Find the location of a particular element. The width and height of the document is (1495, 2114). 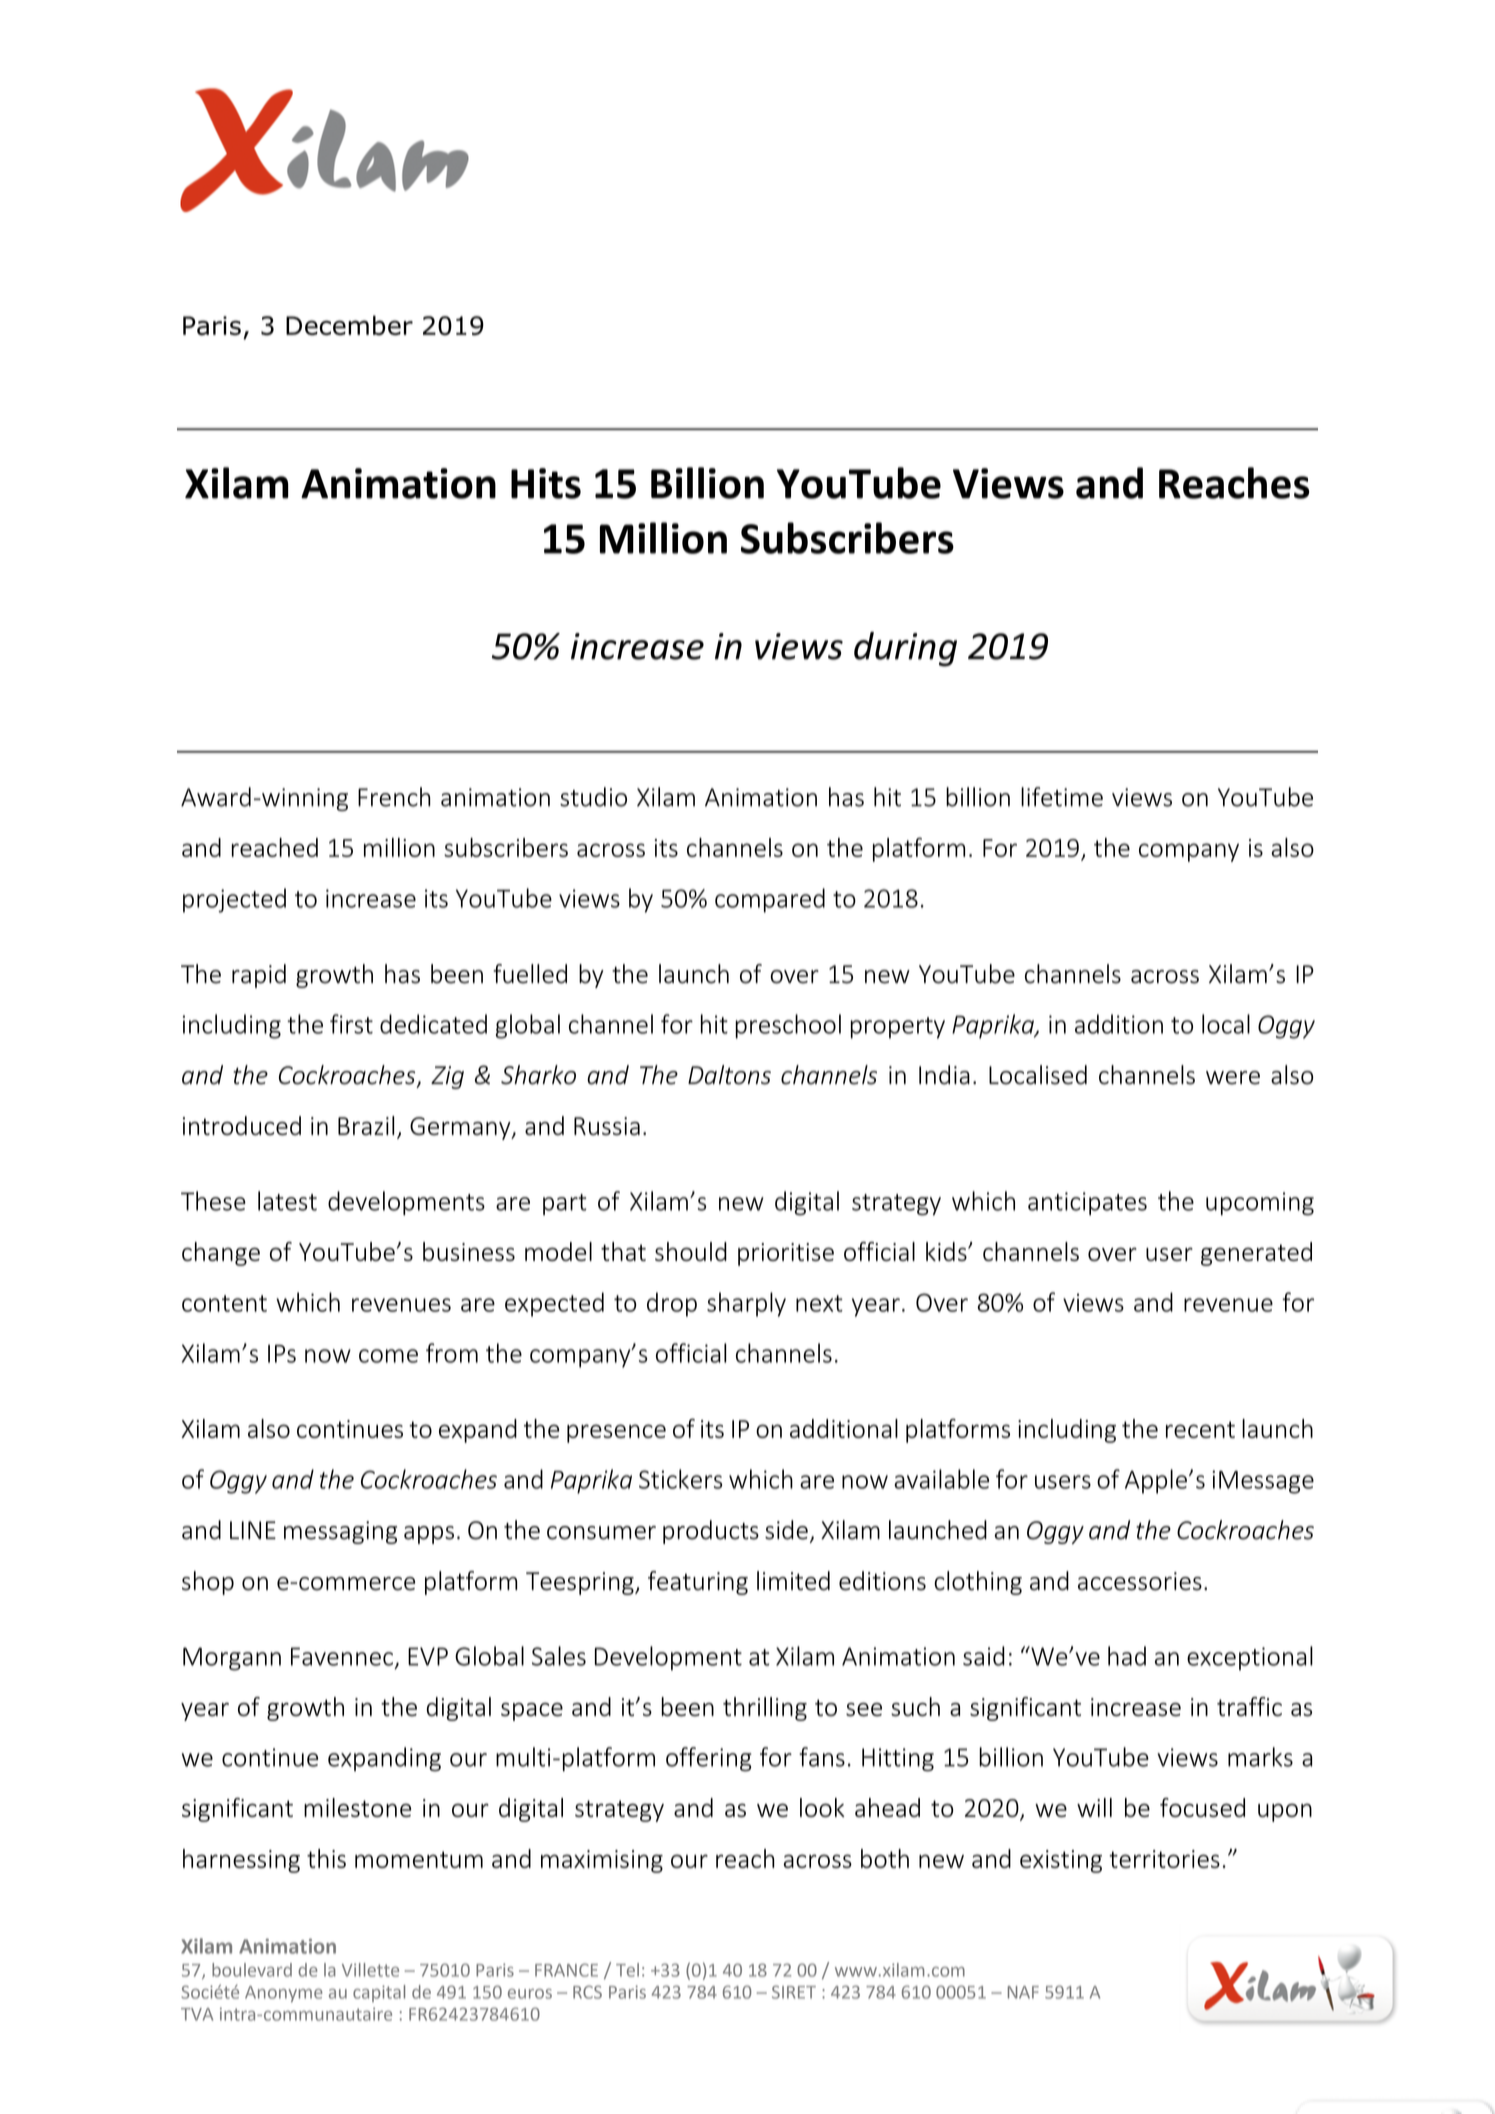

should is located at coordinates (691, 1251).
